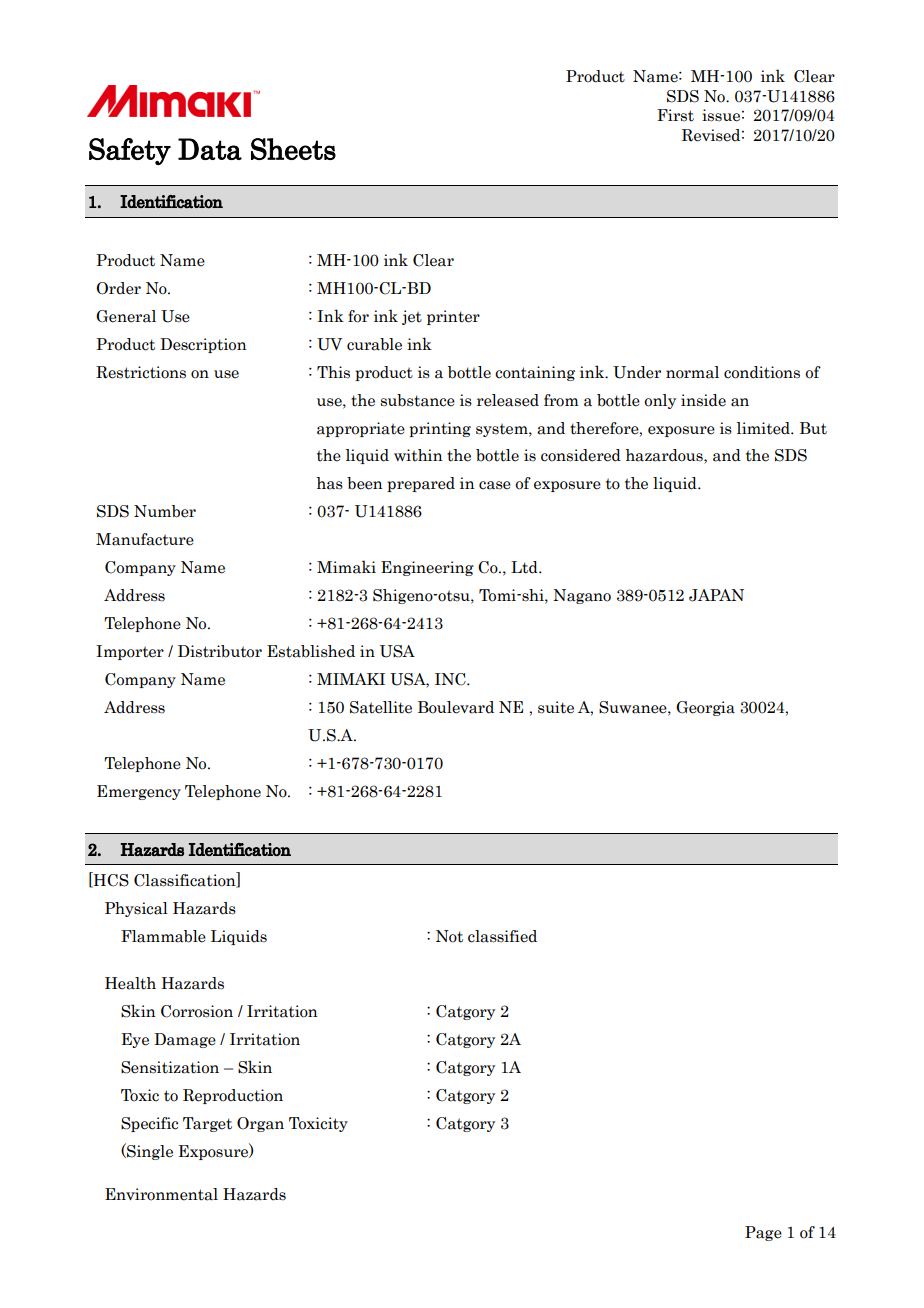  Describe the element at coordinates (293, 149) in the document. I see `Sheets` at that location.
